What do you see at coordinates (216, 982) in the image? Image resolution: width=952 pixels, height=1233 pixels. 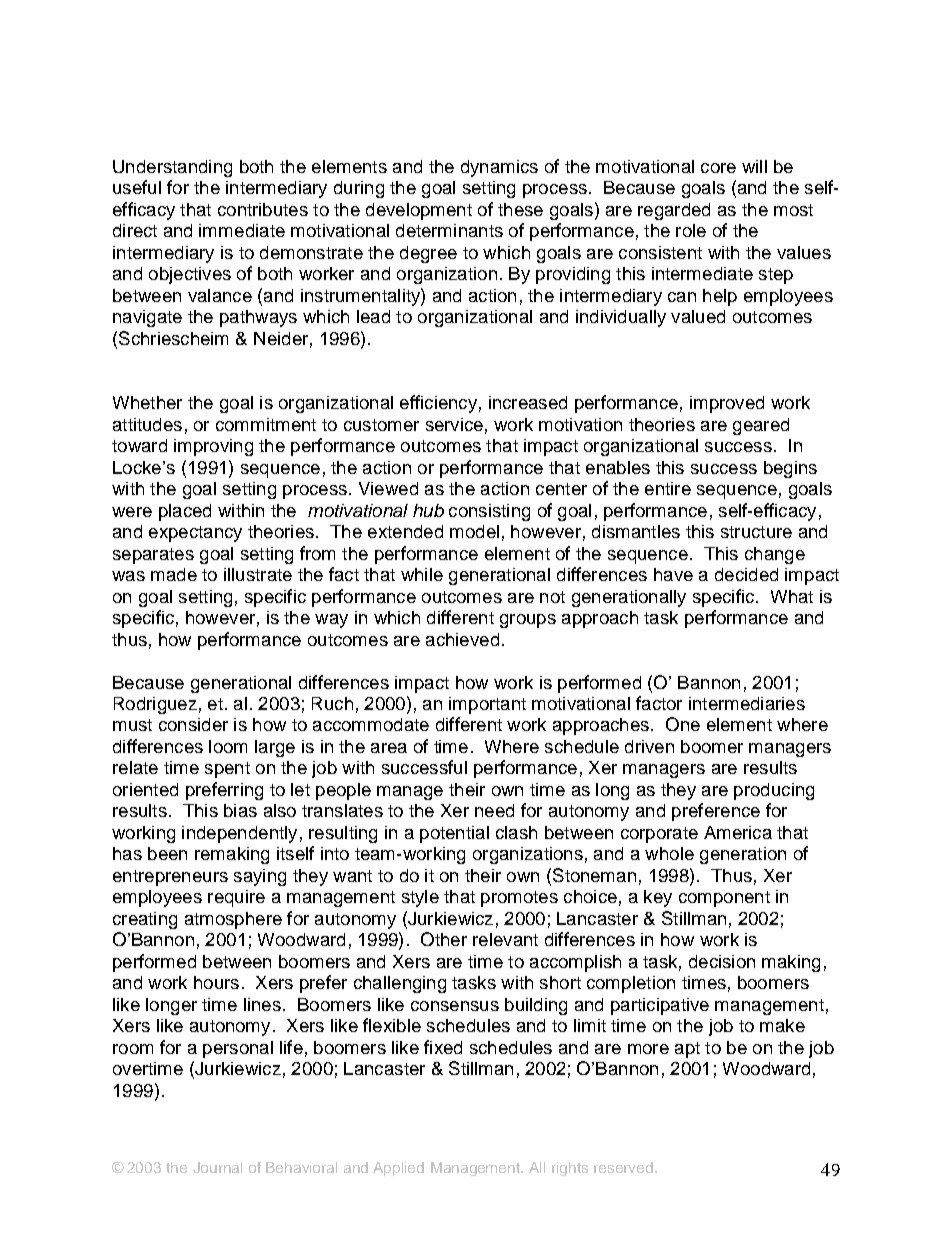 I see `hours` at bounding box center [216, 982].
